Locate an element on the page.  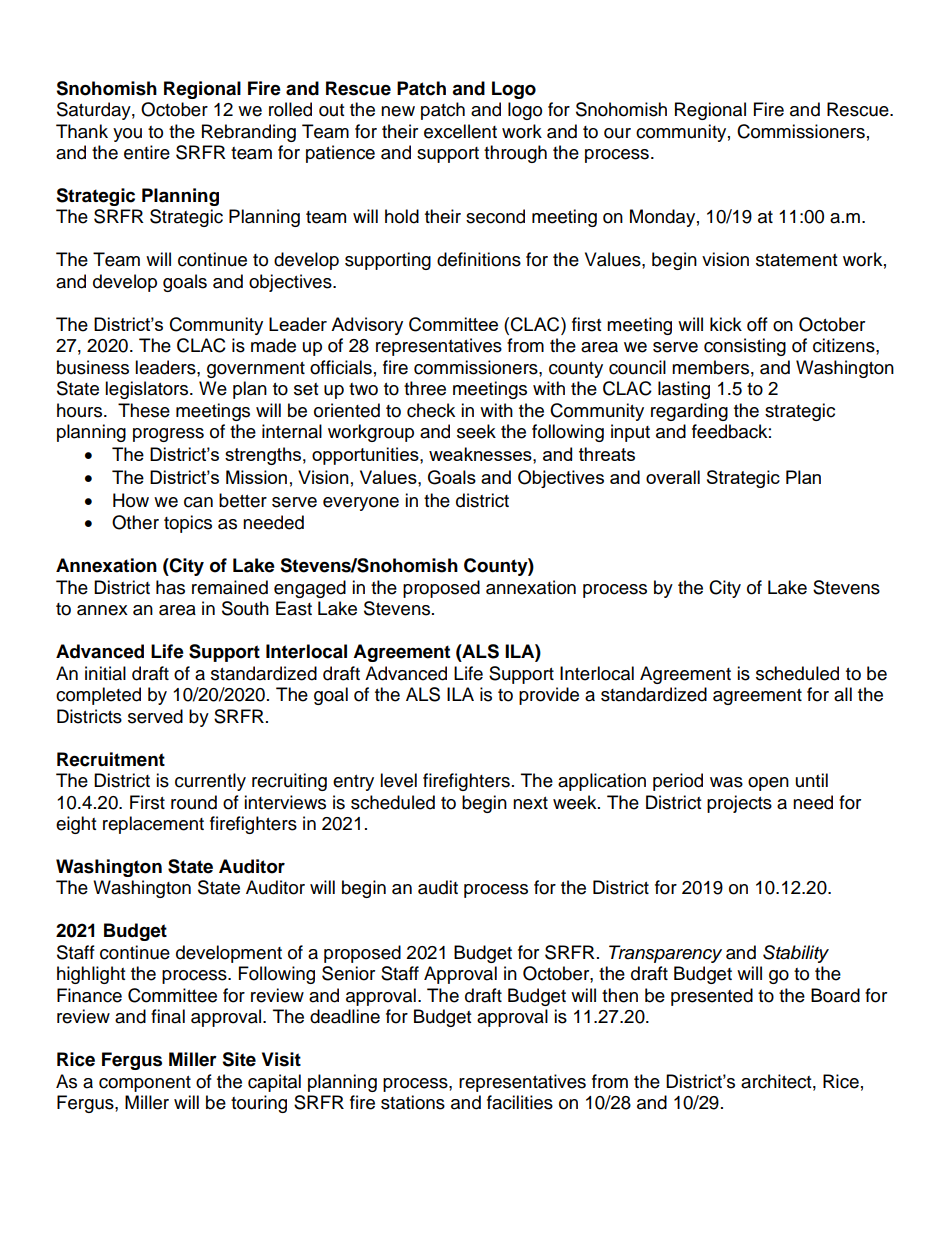
excellent is located at coordinates (460, 131).
